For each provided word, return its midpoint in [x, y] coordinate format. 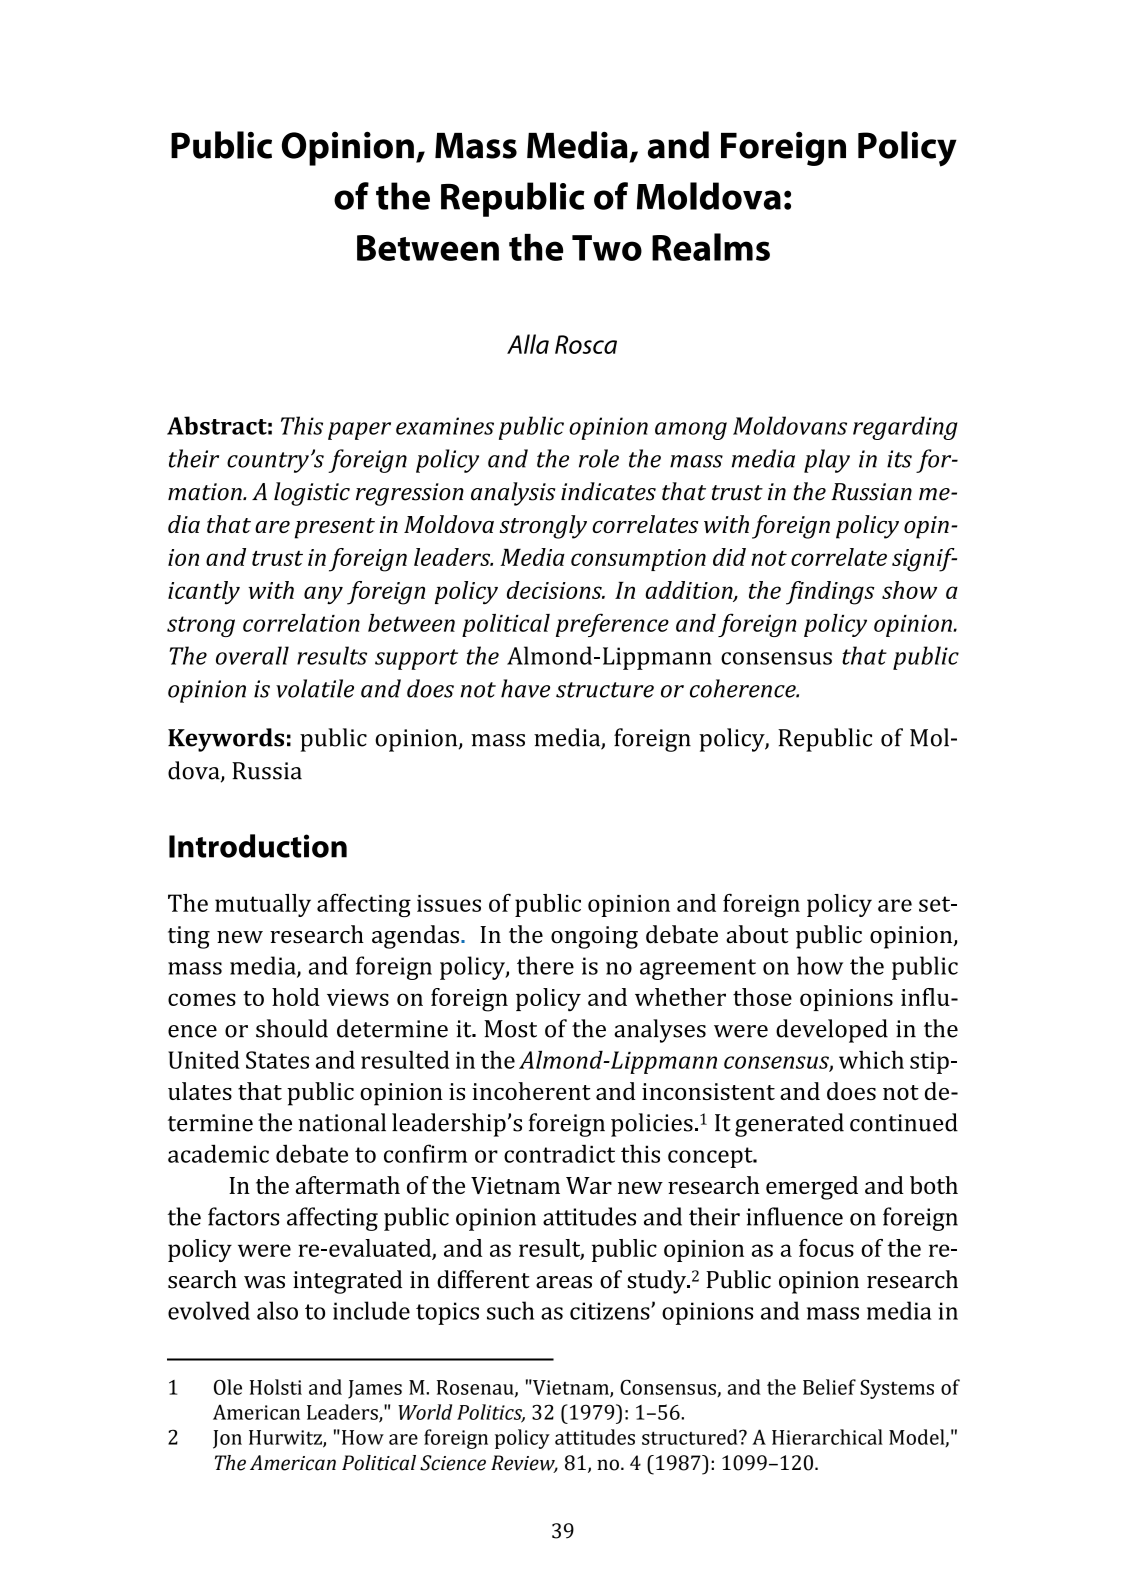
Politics [491, 1413]
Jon [227, 1439]
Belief [829, 1387]
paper [359, 431]
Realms [711, 247]
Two [607, 248]
